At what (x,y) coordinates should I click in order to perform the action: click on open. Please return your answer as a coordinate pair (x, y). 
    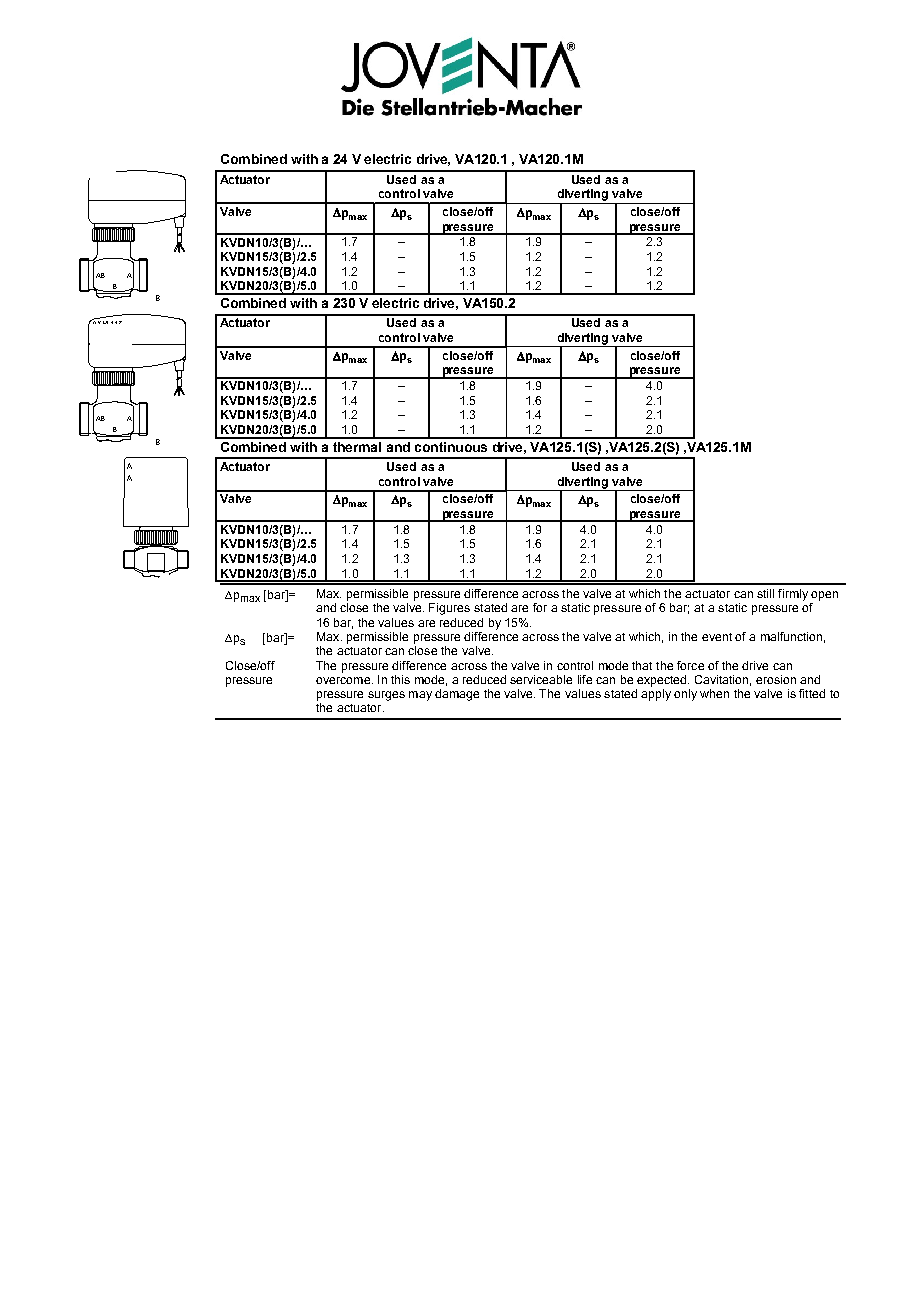
    Looking at the image, I should click on (824, 596).
